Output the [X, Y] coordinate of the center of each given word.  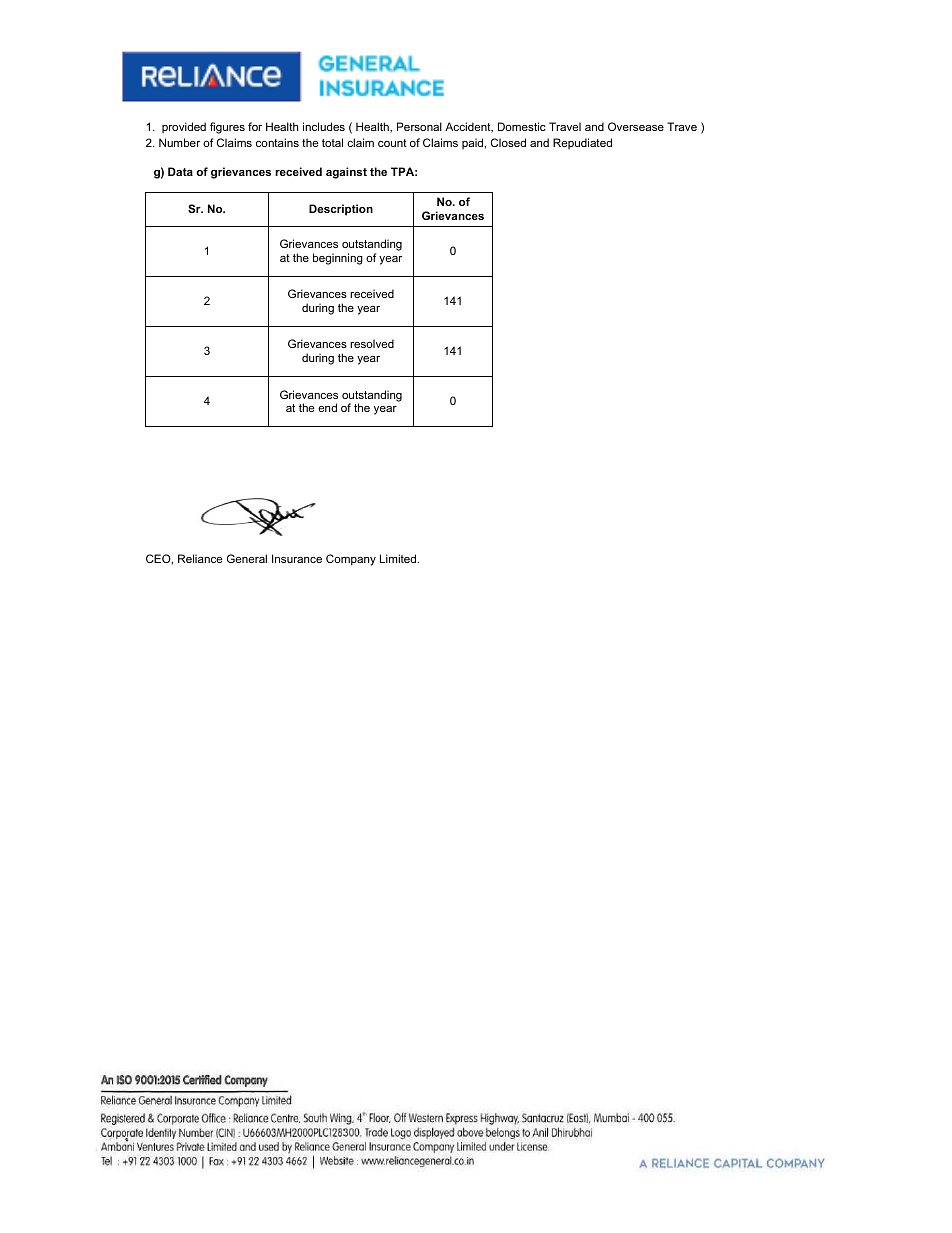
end [327, 407]
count [392, 143]
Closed [508, 142]
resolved [372, 343]
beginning [338, 259]
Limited [399, 558]
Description [341, 210]
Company [351, 560]
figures [227, 128]
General [247, 558]
